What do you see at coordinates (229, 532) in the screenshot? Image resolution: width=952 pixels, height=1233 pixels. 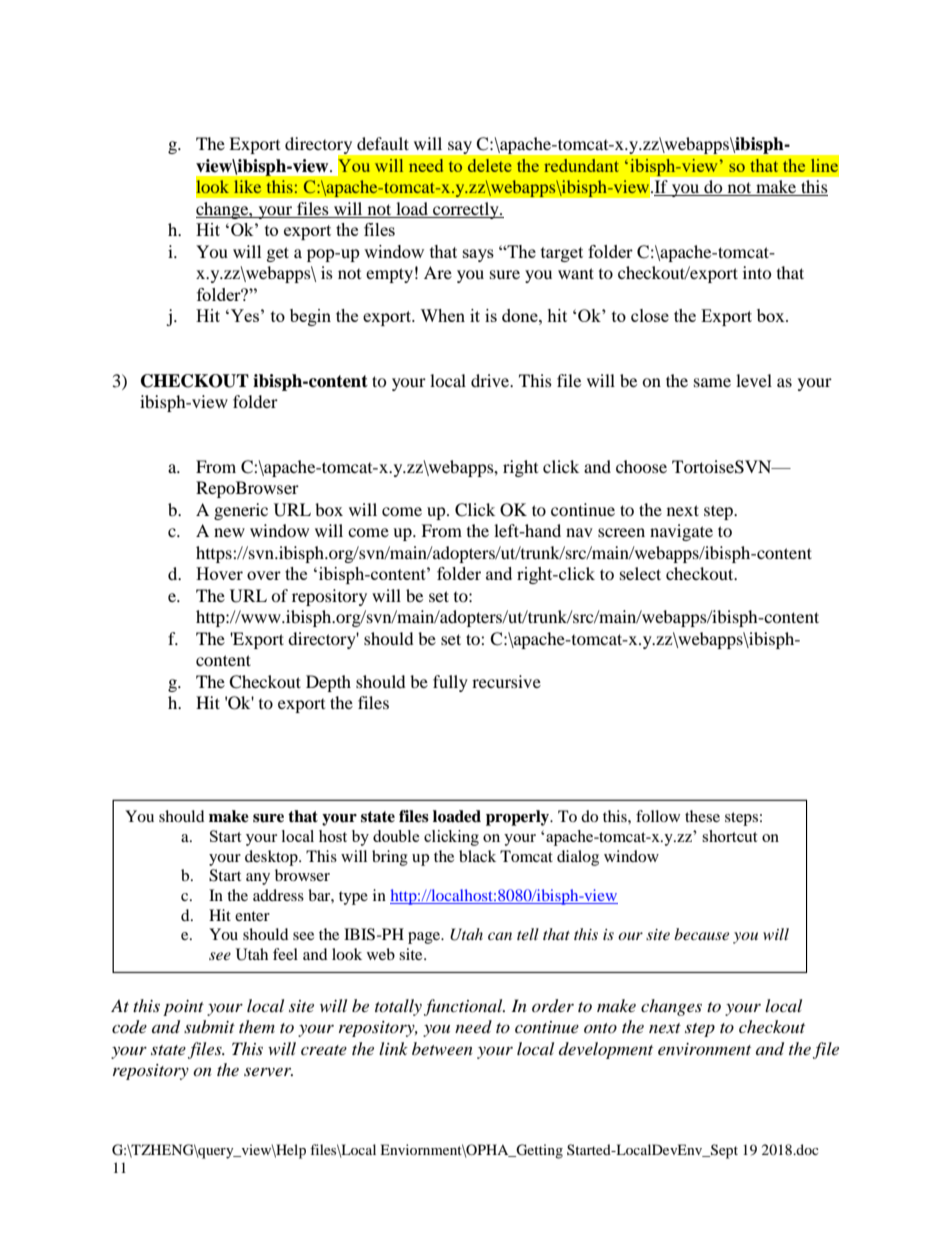 I see `new` at bounding box center [229, 532].
